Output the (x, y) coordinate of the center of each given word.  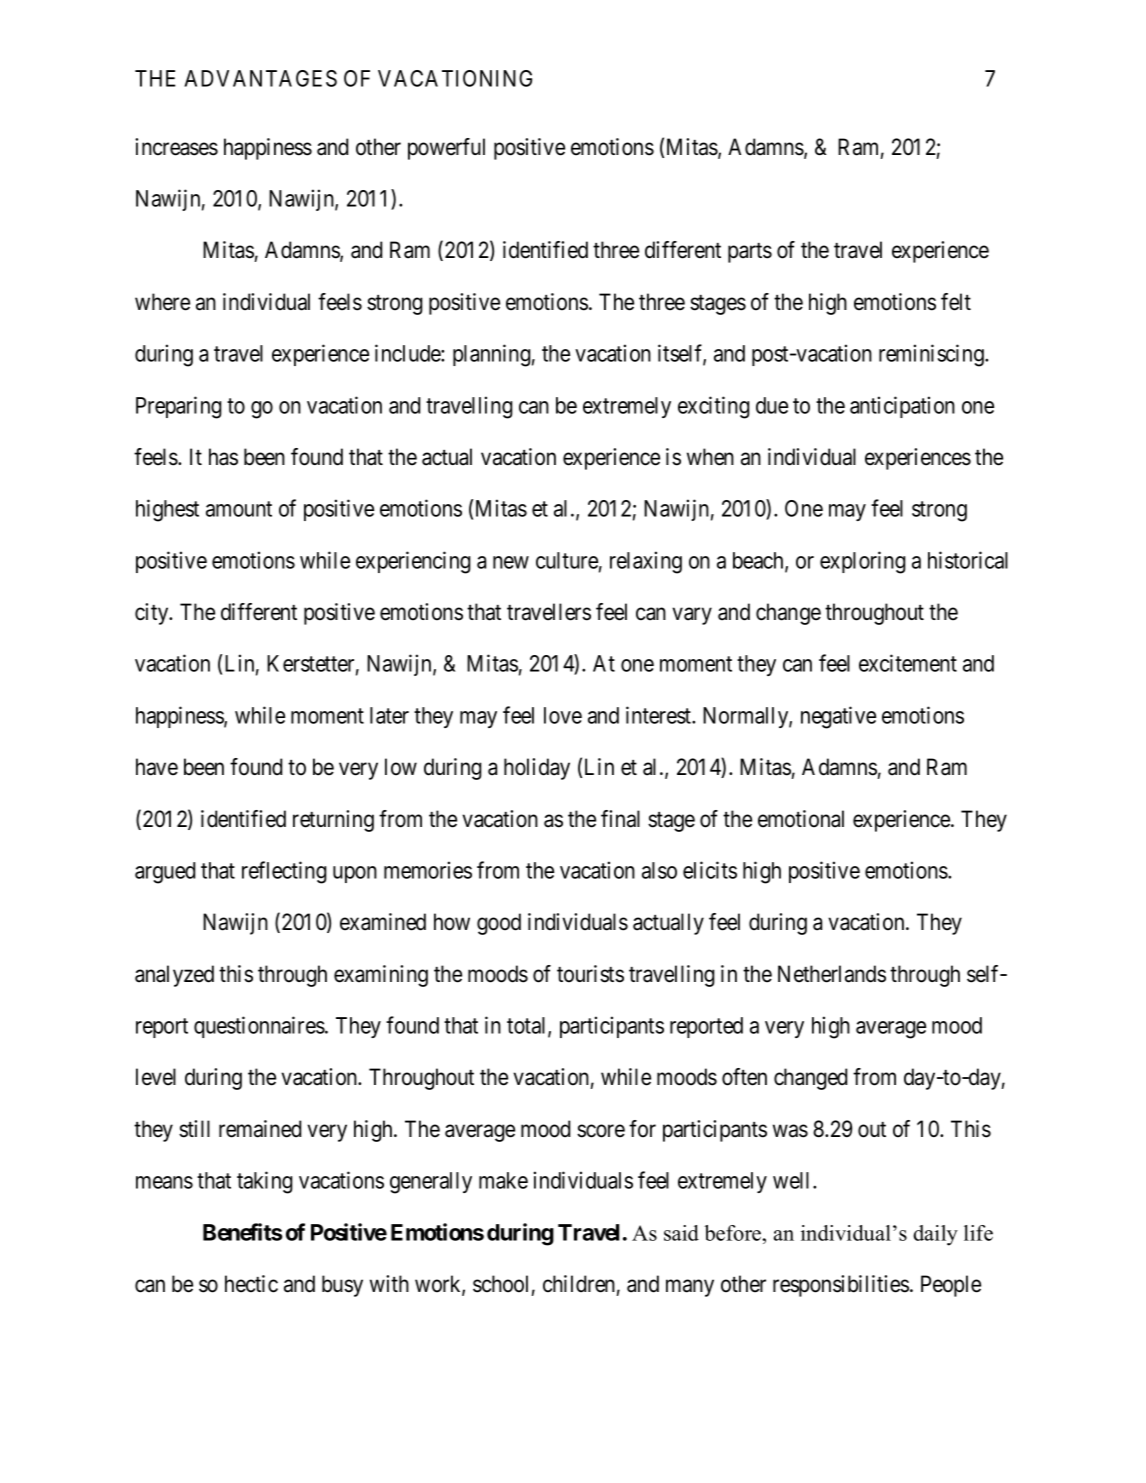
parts (750, 253)
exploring (863, 562)
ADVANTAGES (260, 78)
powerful (446, 149)
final (620, 819)
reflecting (284, 872)
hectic (251, 1284)
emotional (801, 819)
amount (239, 509)
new (511, 562)
